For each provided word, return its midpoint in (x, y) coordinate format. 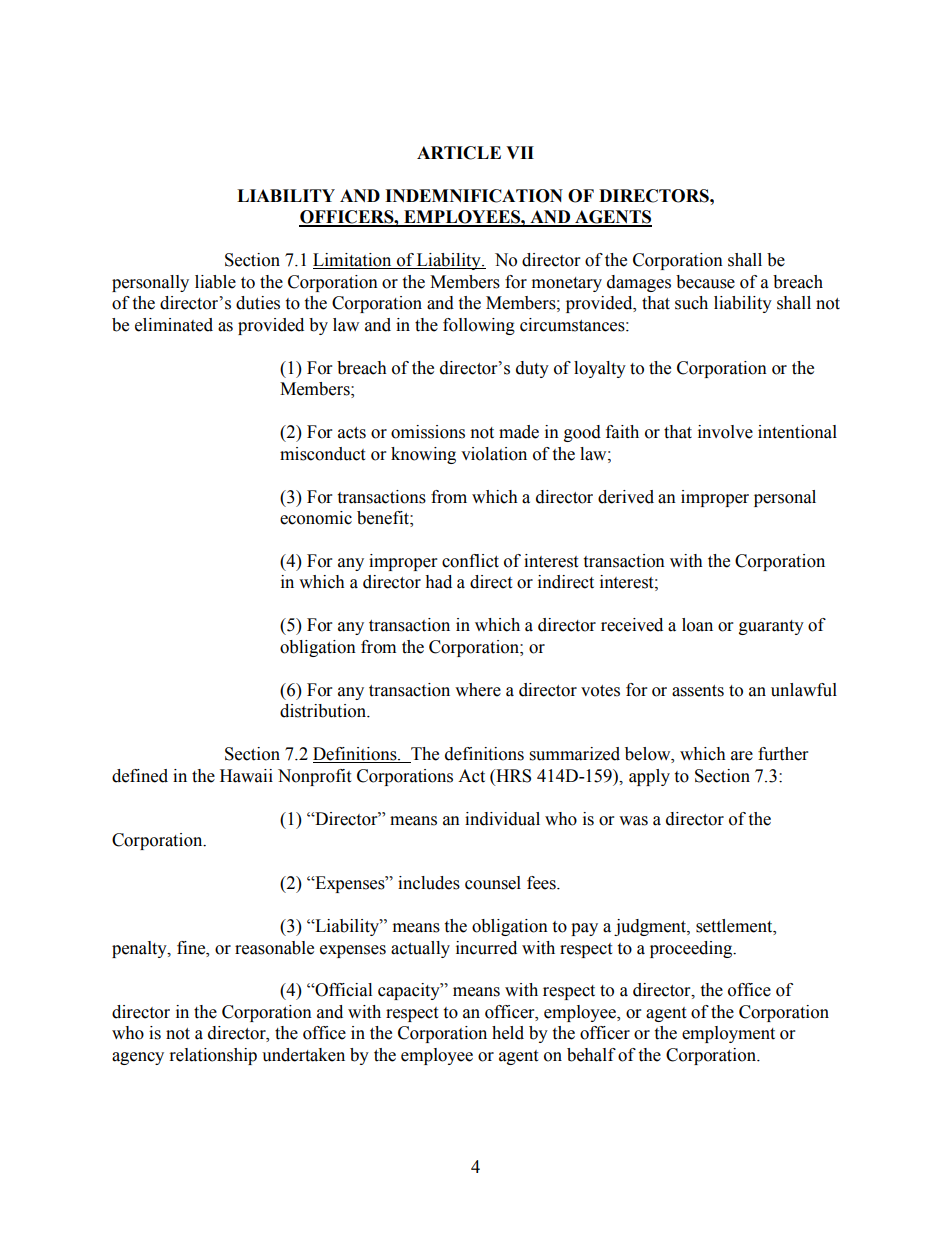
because (705, 282)
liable (215, 282)
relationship (213, 1056)
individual (502, 819)
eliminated (174, 325)
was (633, 821)
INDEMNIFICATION (474, 196)
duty (532, 369)
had (438, 582)
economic (316, 518)
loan (697, 625)
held (508, 1033)
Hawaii (246, 776)
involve (725, 432)
